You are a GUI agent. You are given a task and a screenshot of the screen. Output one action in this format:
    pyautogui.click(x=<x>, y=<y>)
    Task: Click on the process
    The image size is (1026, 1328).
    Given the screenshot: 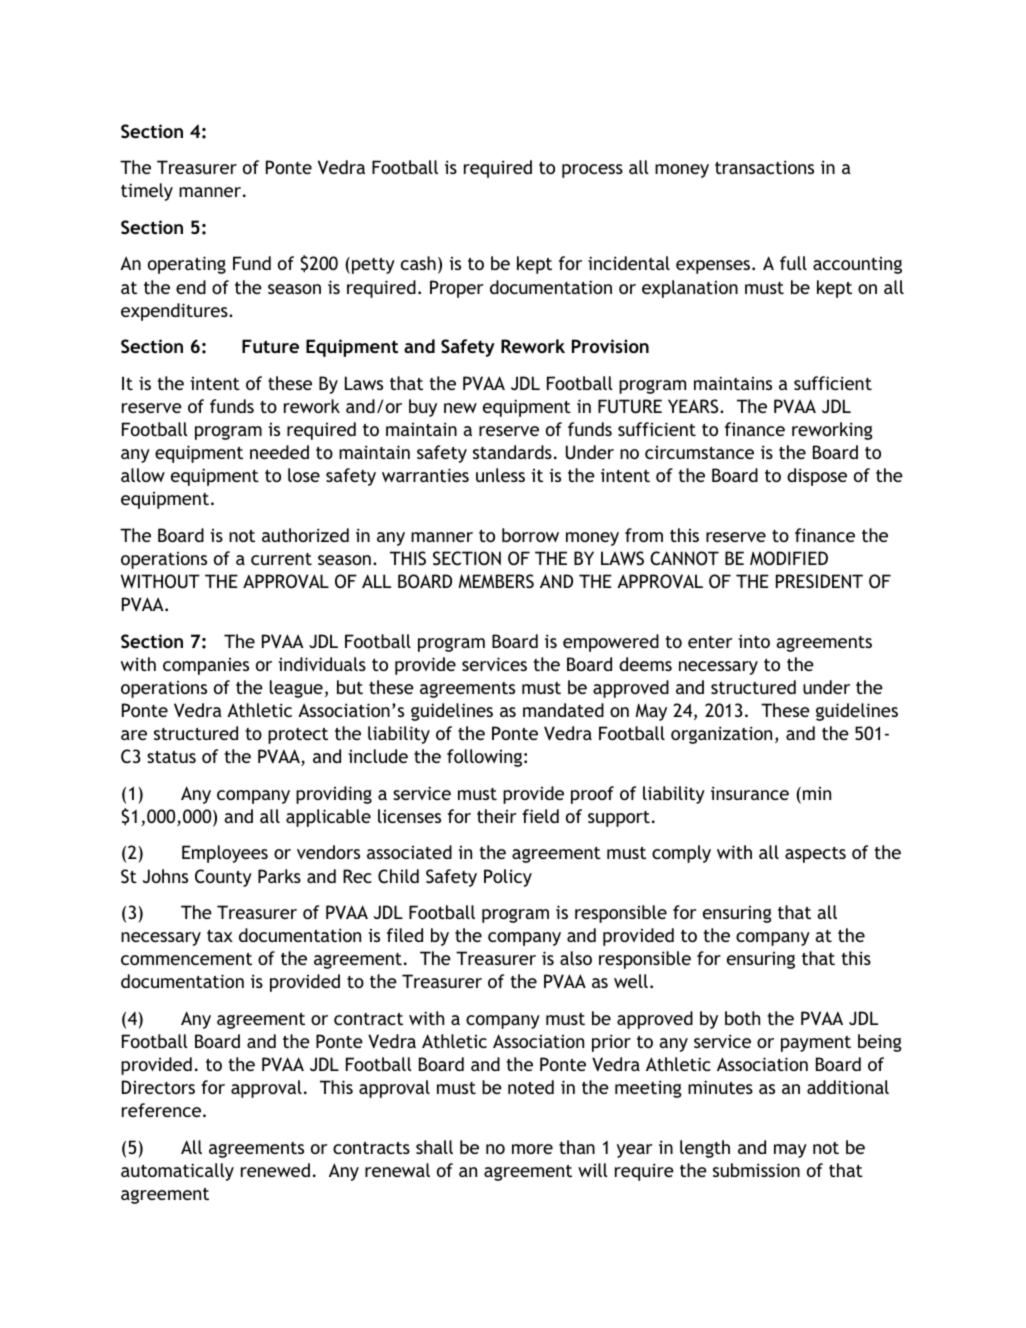 What is the action you would take?
    pyautogui.click(x=592, y=171)
